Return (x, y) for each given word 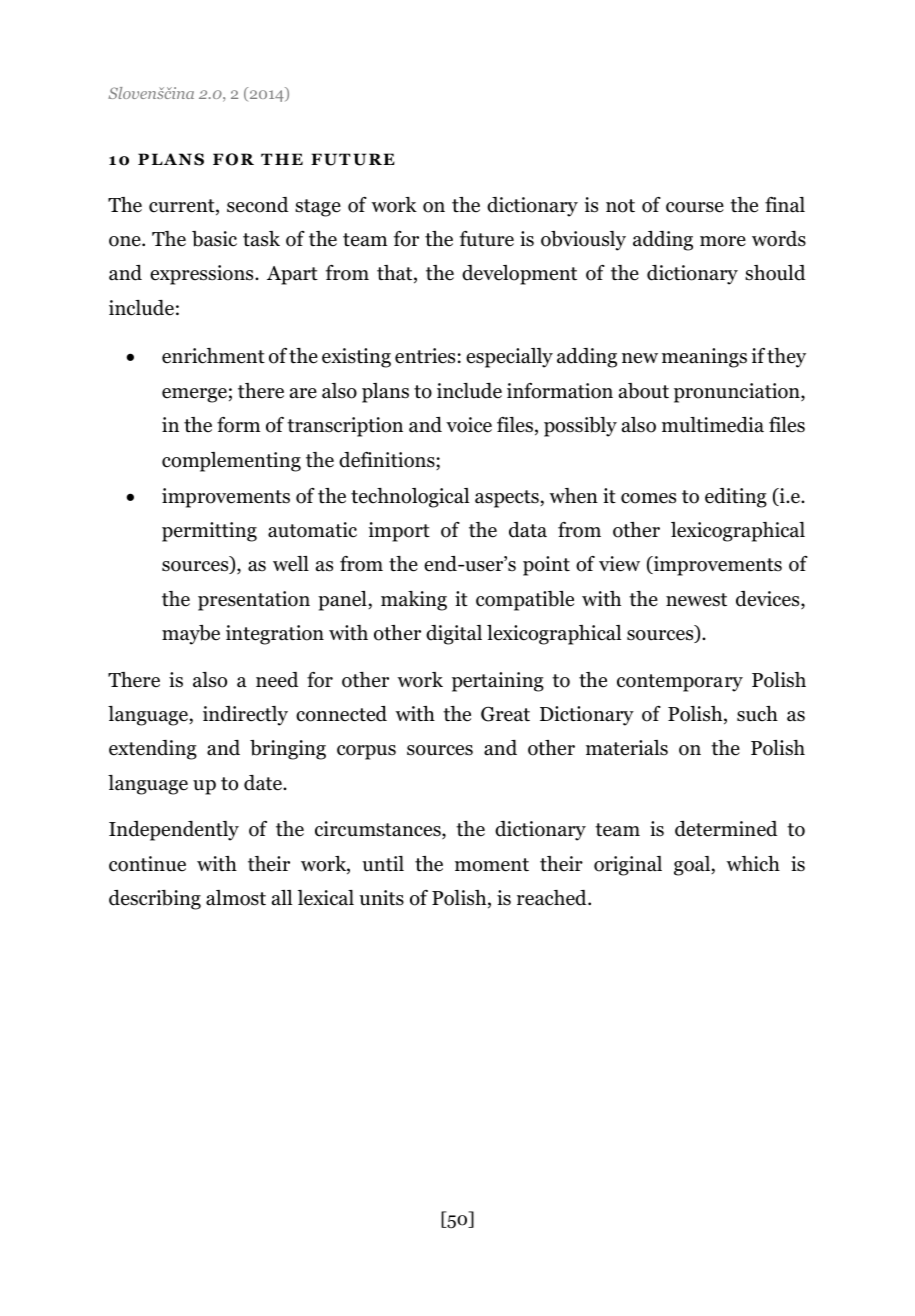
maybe (191, 635)
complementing (231, 462)
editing (736, 498)
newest (696, 600)
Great (505, 714)
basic (214, 239)
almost (236, 898)
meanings (704, 358)
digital (454, 635)
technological (410, 498)
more (723, 241)
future (487, 239)
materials (627, 748)
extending (153, 750)
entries (425, 356)
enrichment (213, 356)
